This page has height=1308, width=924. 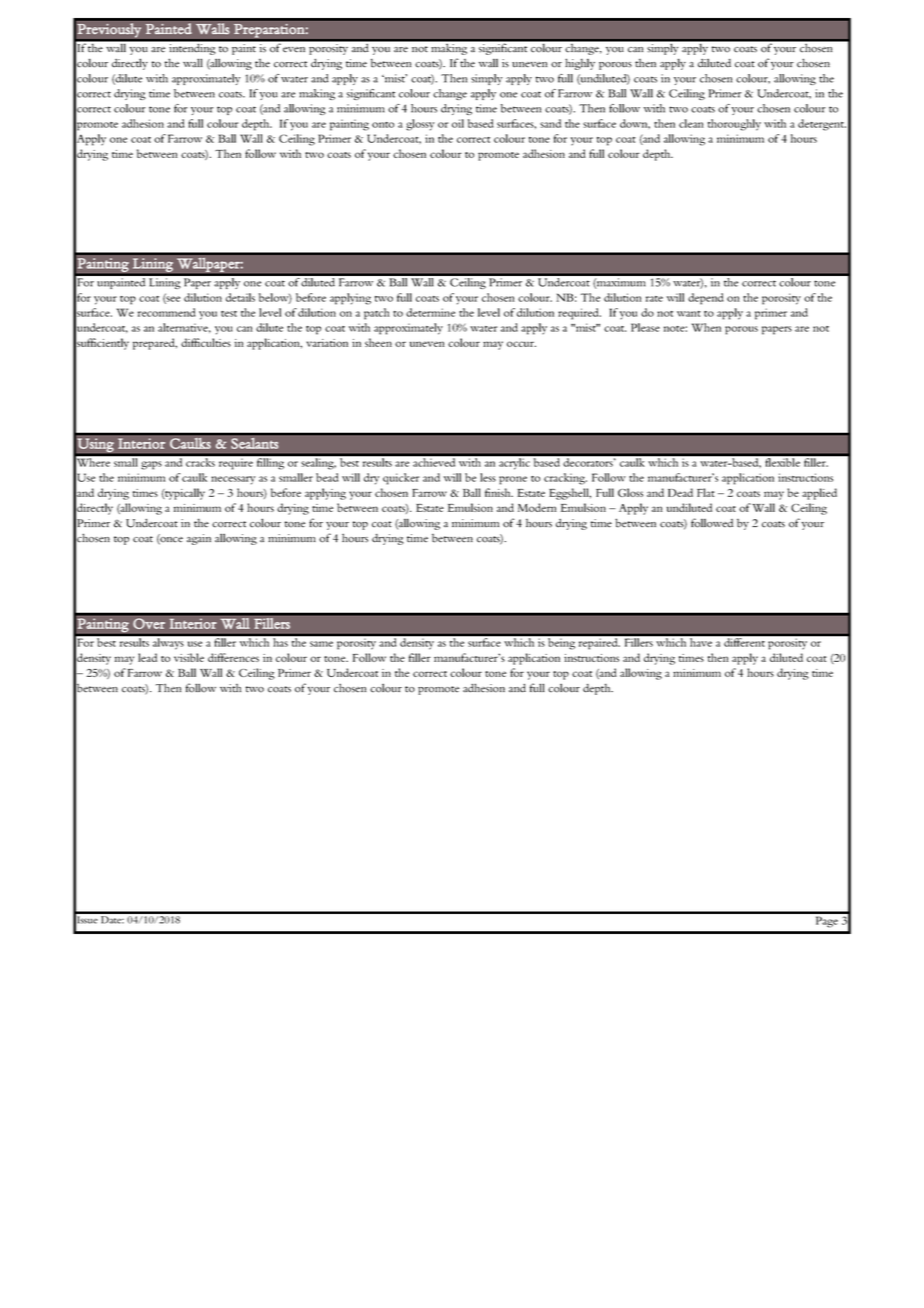 I want to click on necessary, so click(x=233, y=480).
